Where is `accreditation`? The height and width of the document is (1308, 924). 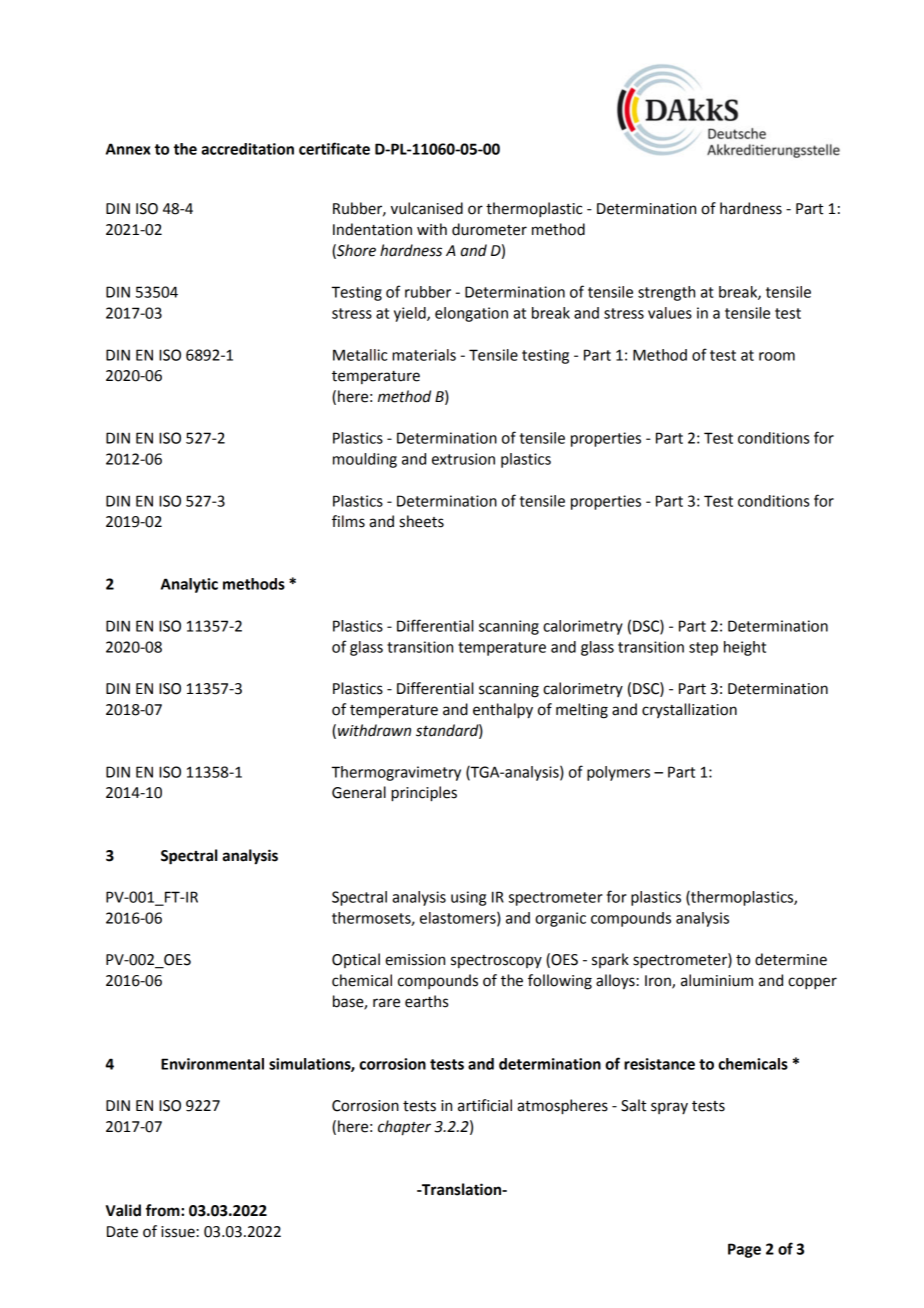
accreditation is located at coordinates (247, 149).
